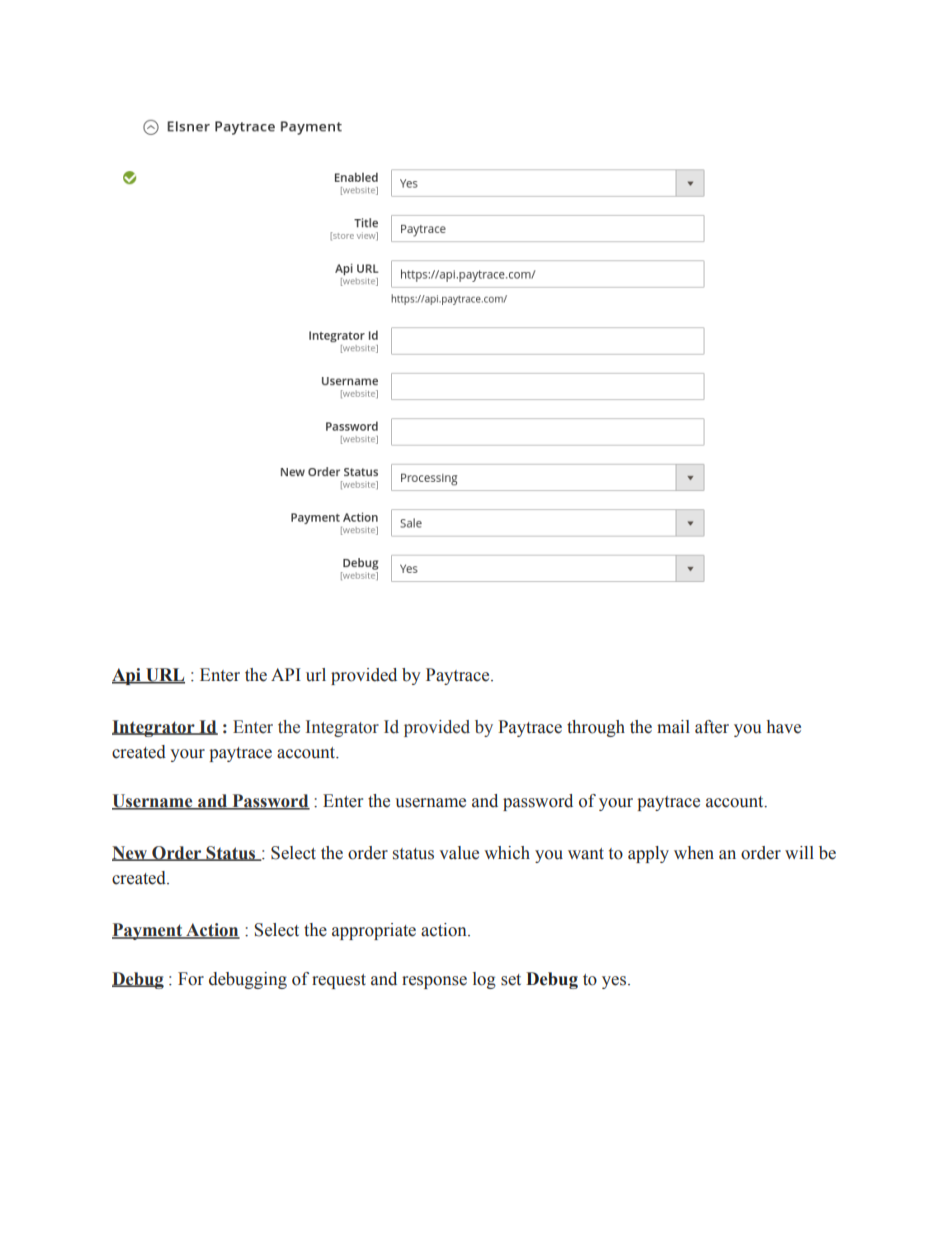  I want to click on mail, so click(673, 727).
